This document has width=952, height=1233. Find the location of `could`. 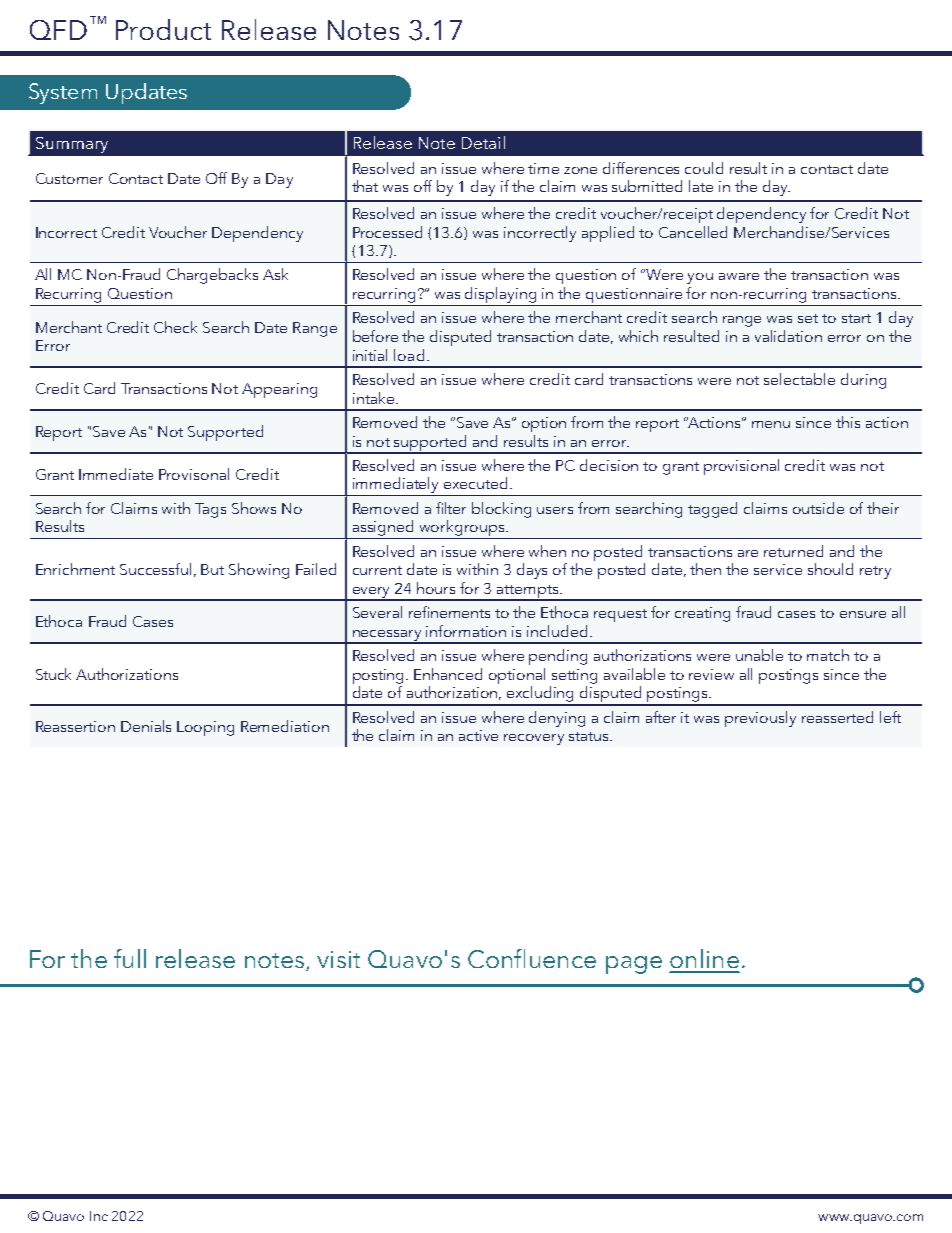

could is located at coordinates (704, 168).
